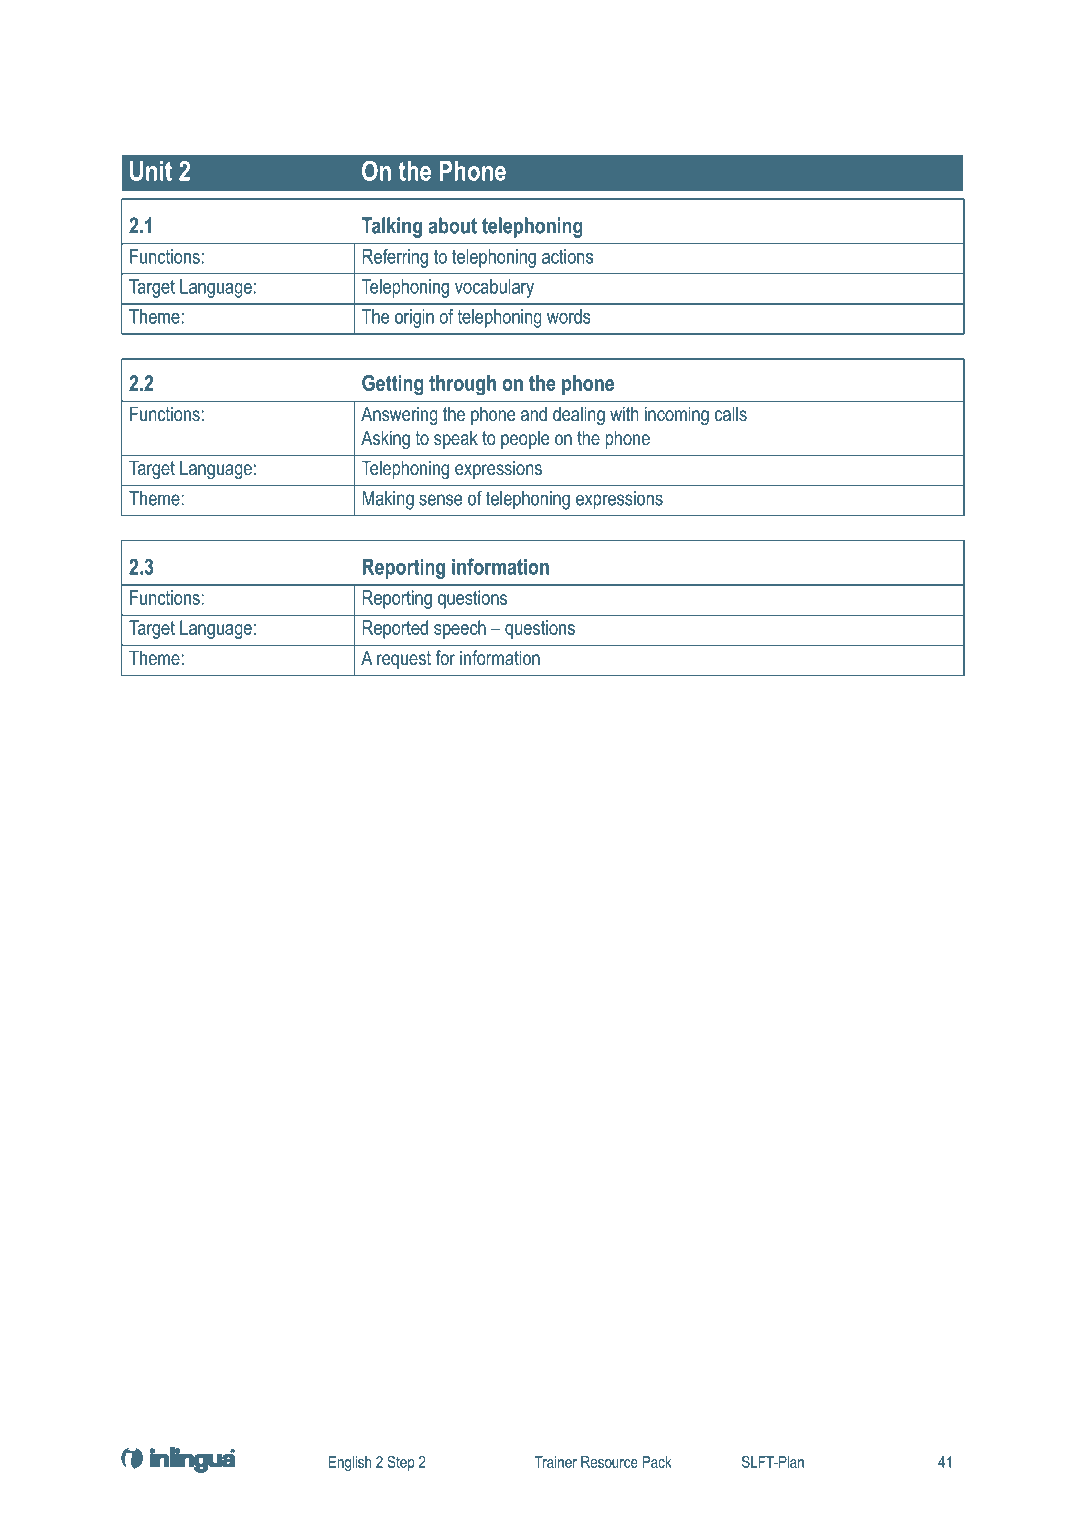 The width and height of the screenshot is (1085, 1535). Describe the element at coordinates (460, 629) in the screenshot. I see `speech` at that location.
